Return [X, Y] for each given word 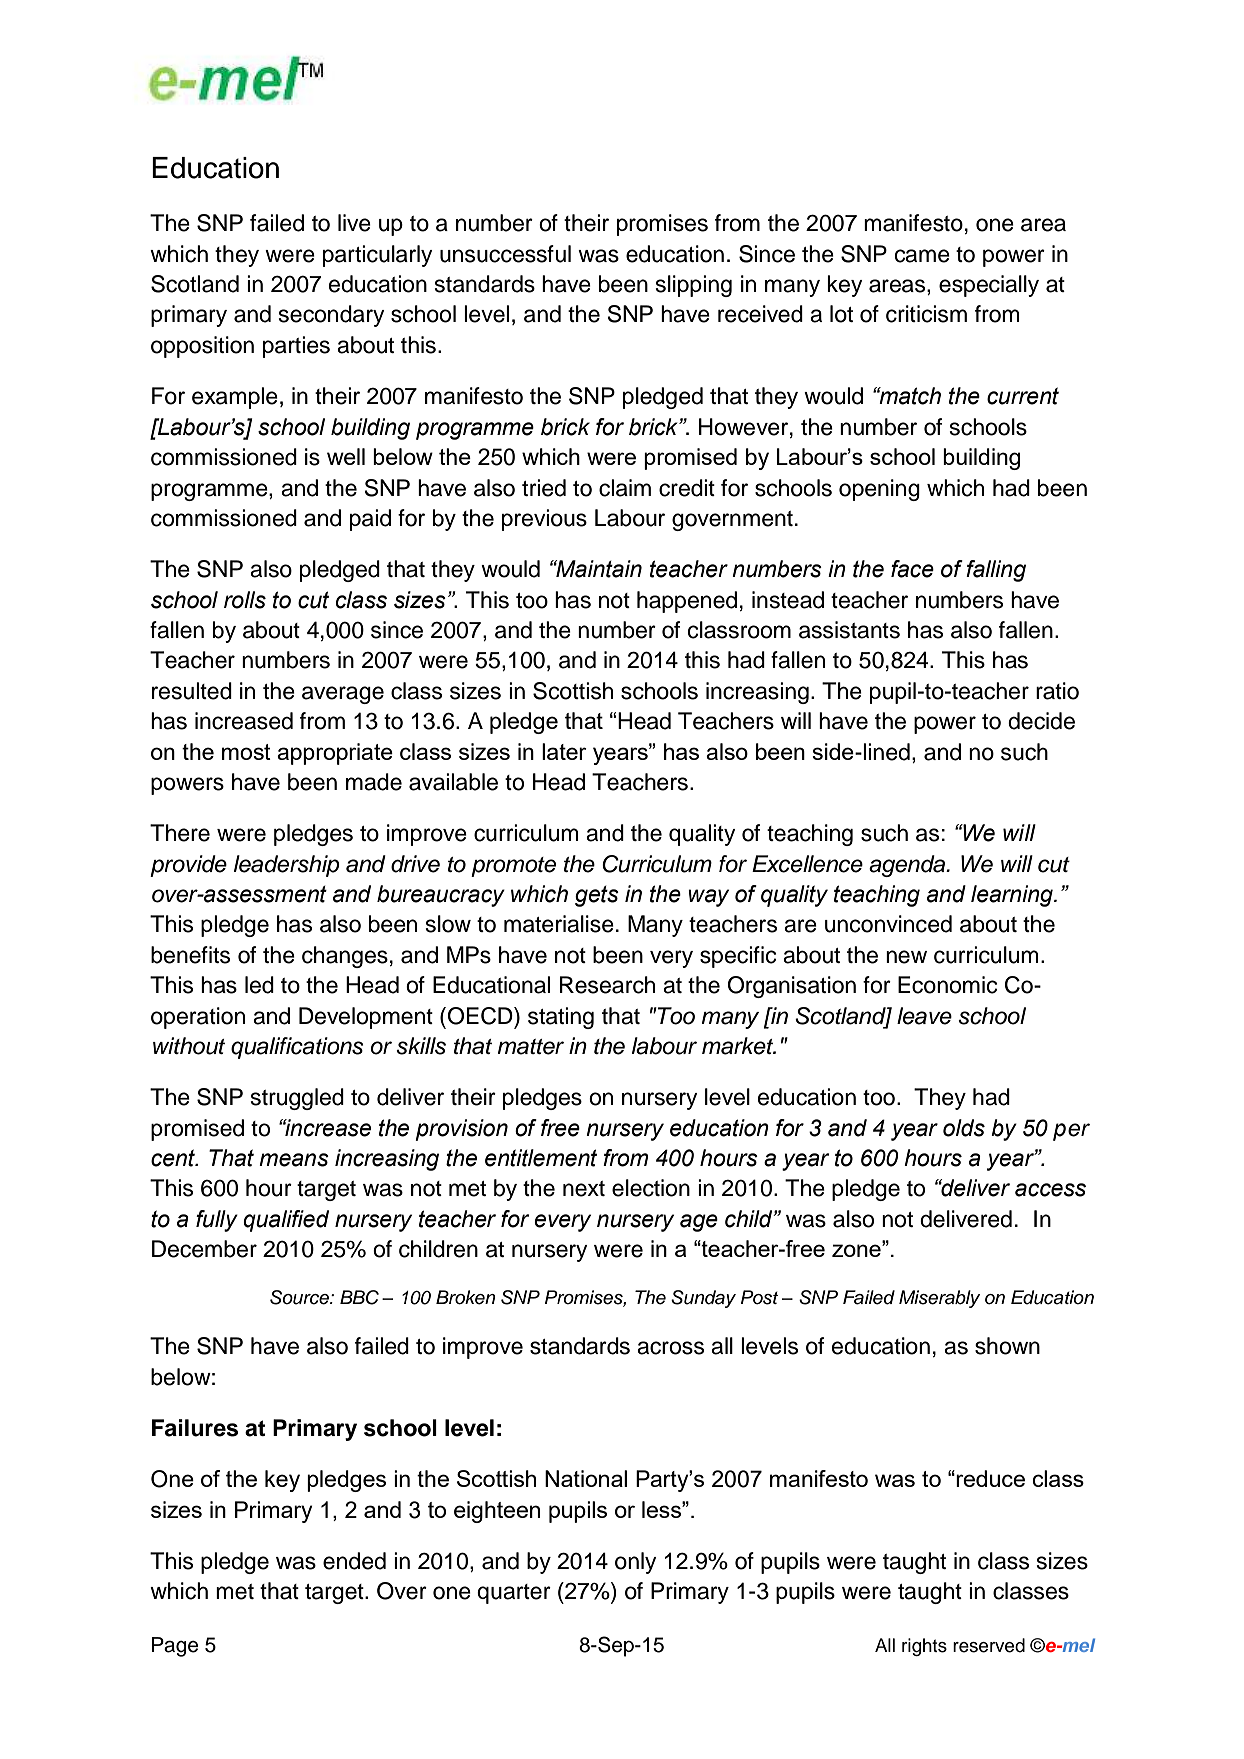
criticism [926, 314]
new [906, 957]
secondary [332, 316]
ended [354, 1561]
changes [345, 957]
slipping [694, 286]
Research [607, 985]
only [636, 1563]
